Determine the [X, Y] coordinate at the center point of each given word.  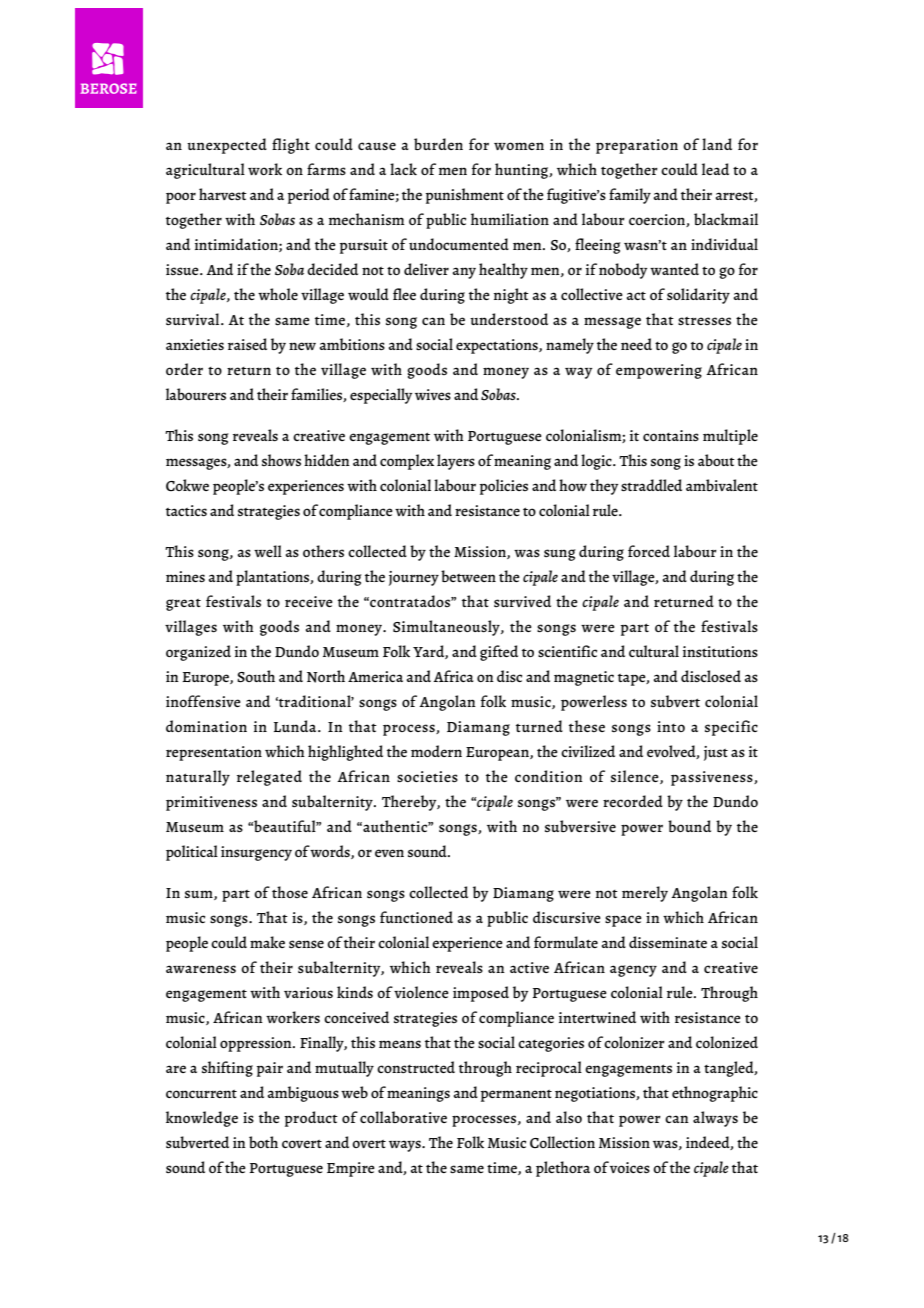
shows [281, 460]
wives [433, 394]
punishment [465, 196]
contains [671, 435]
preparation [637, 146]
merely [645, 894]
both [263, 1142]
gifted [499, 653]
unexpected [227, 146]
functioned [416, 917]
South [256, 676]
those [290, 892]
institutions [720, 651]
